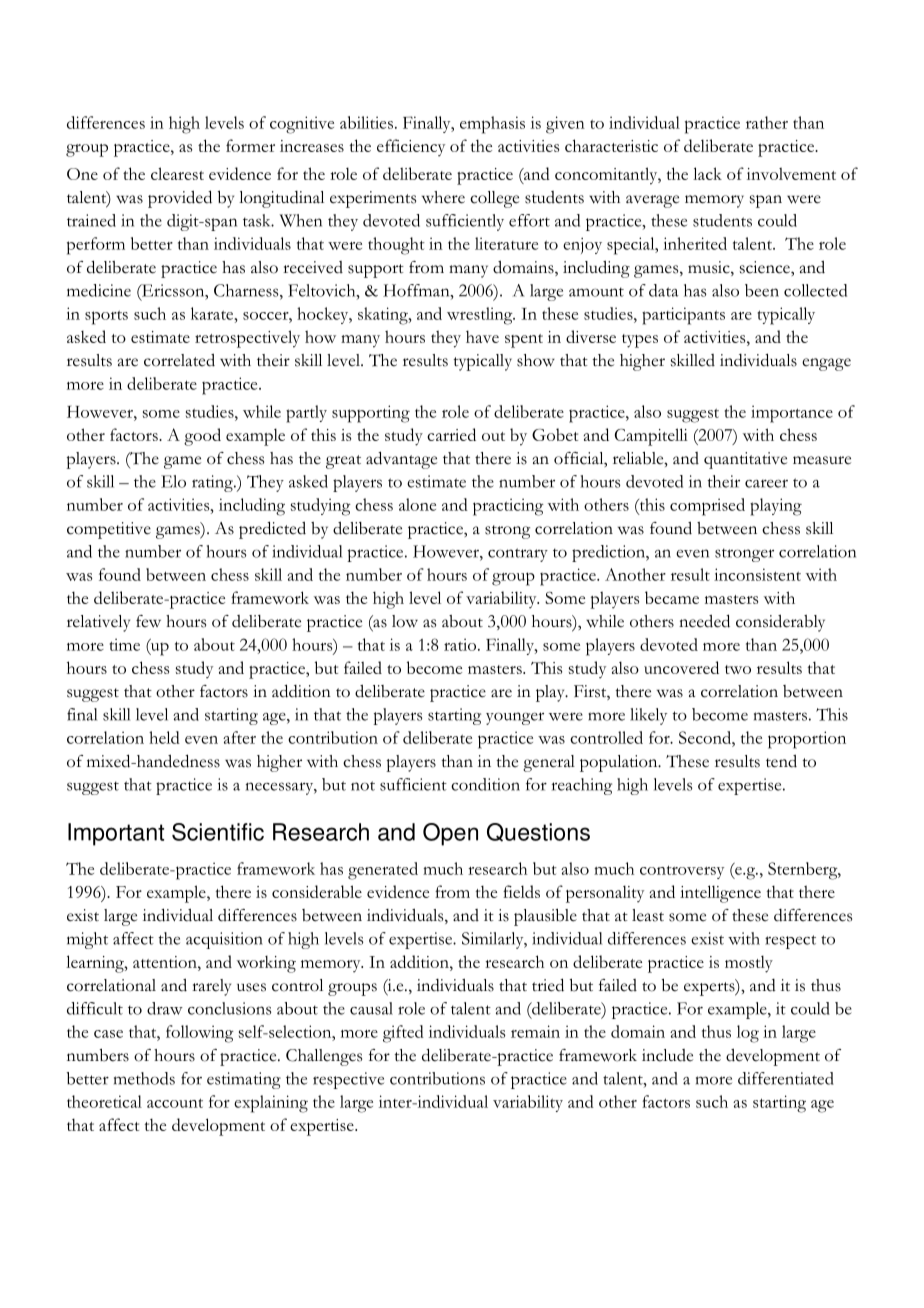 The image size is (924, 1308). Describe the element at coordinates (411, 148) in the image. I see `efficiency` at that location.
